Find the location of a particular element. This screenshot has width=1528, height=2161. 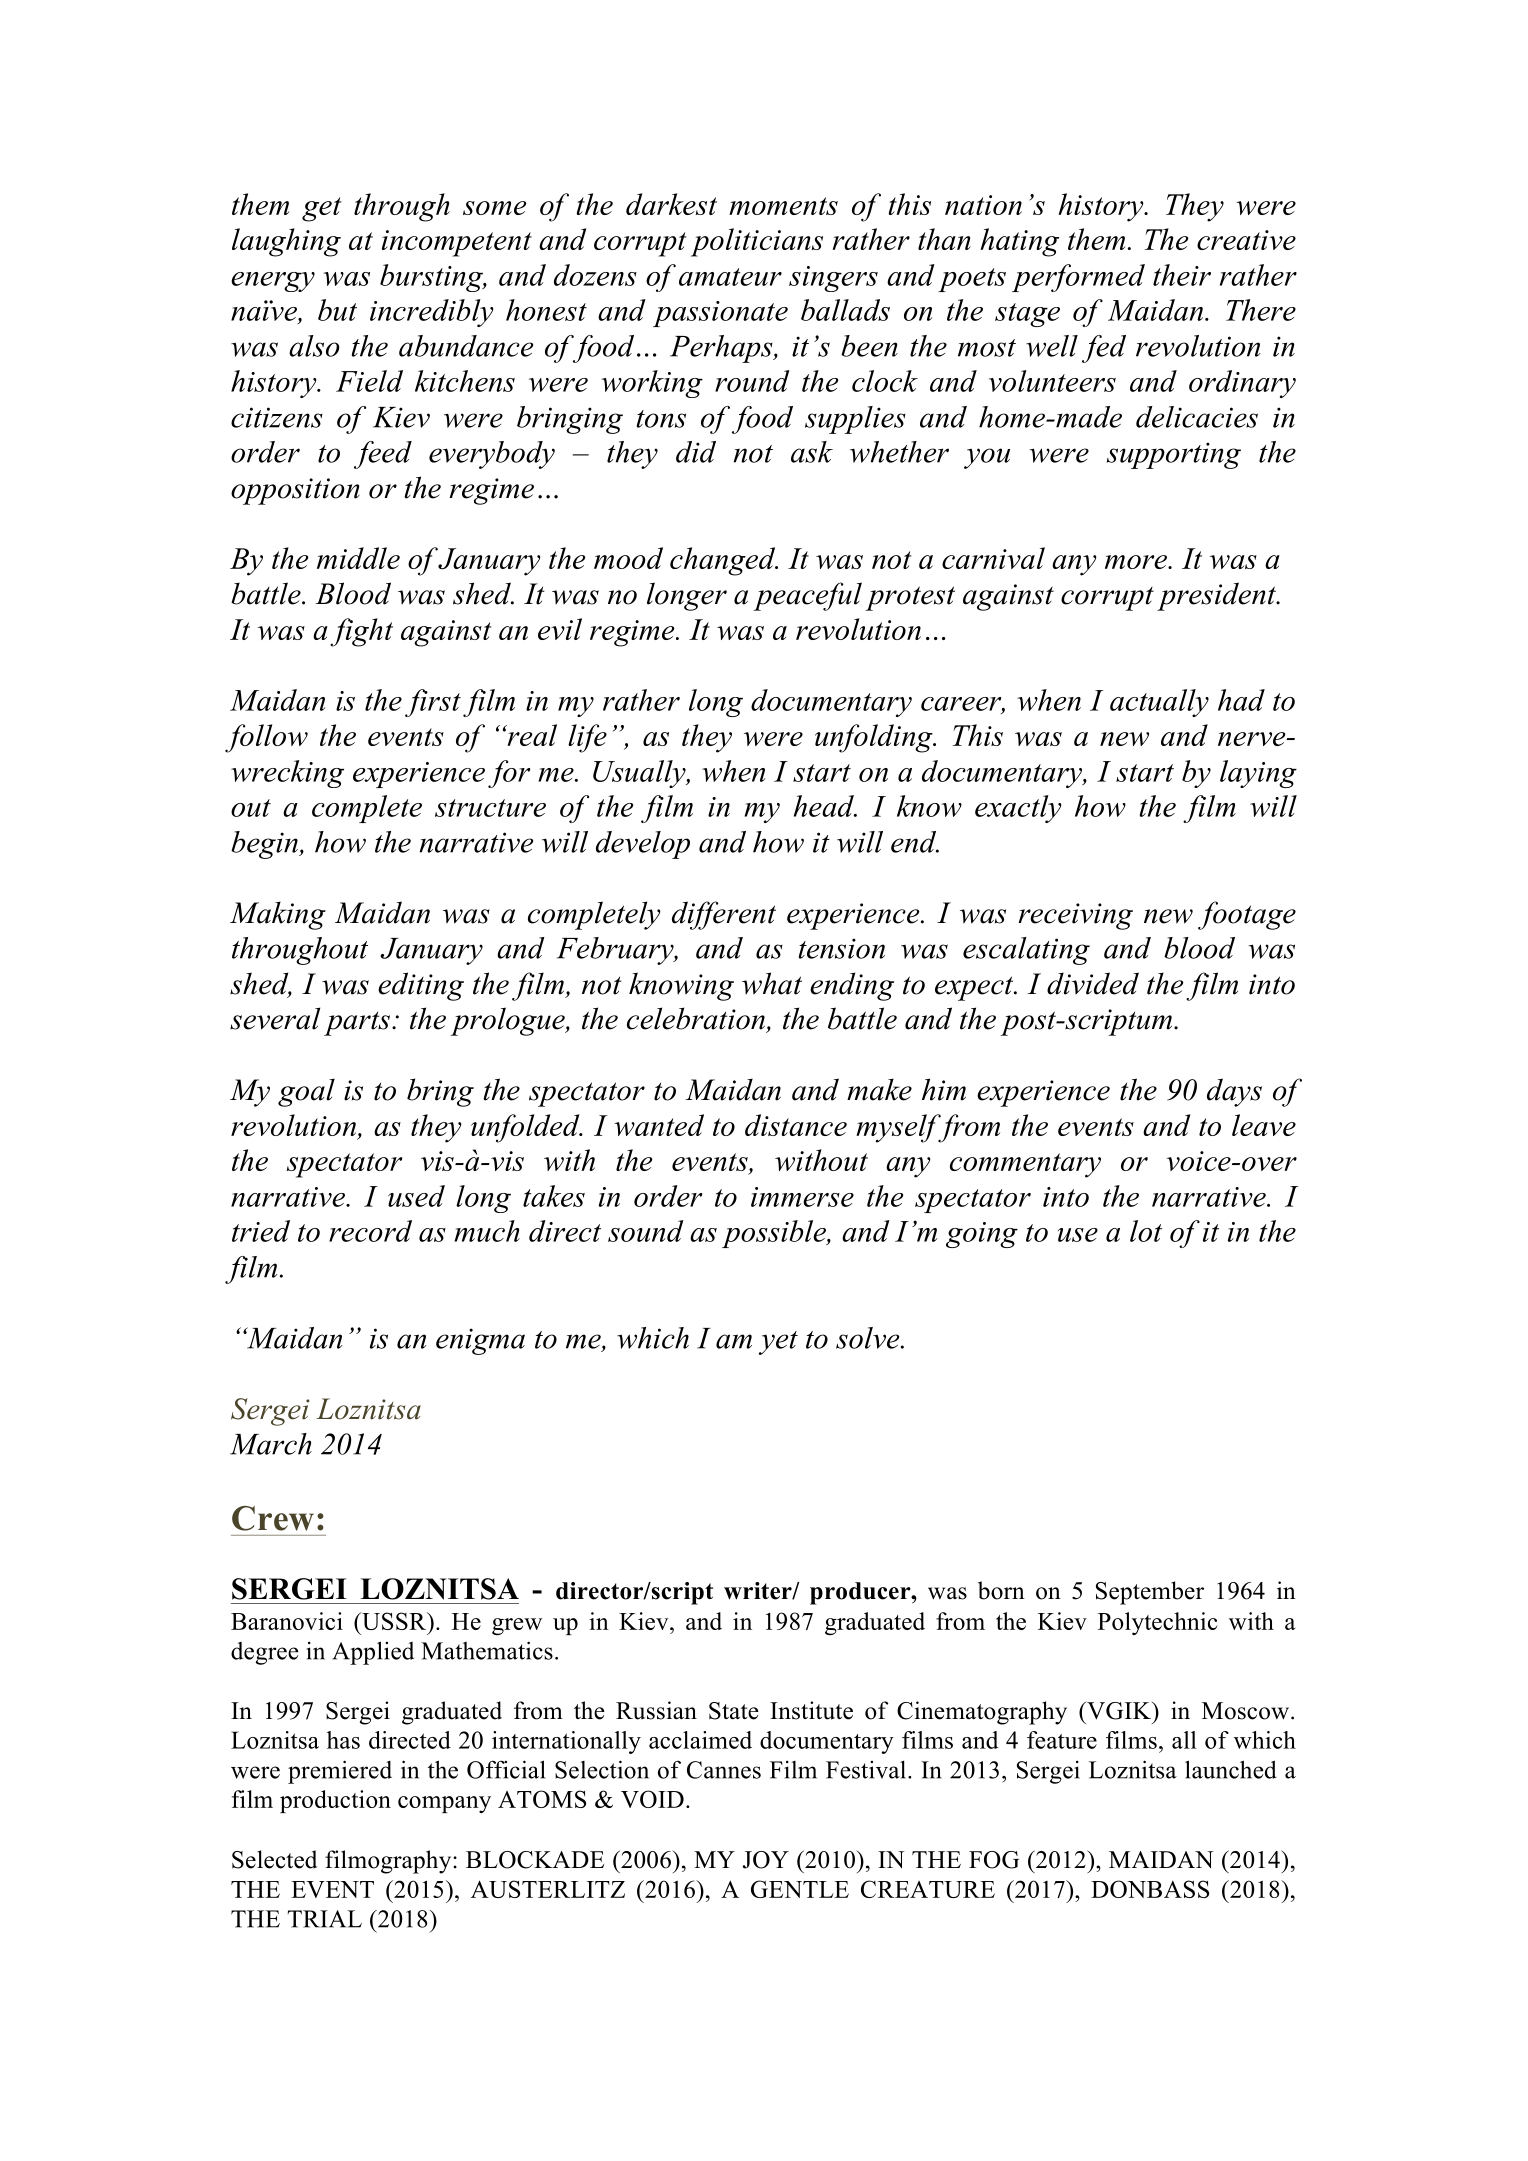

their is located at coordinates (1182, 275).
